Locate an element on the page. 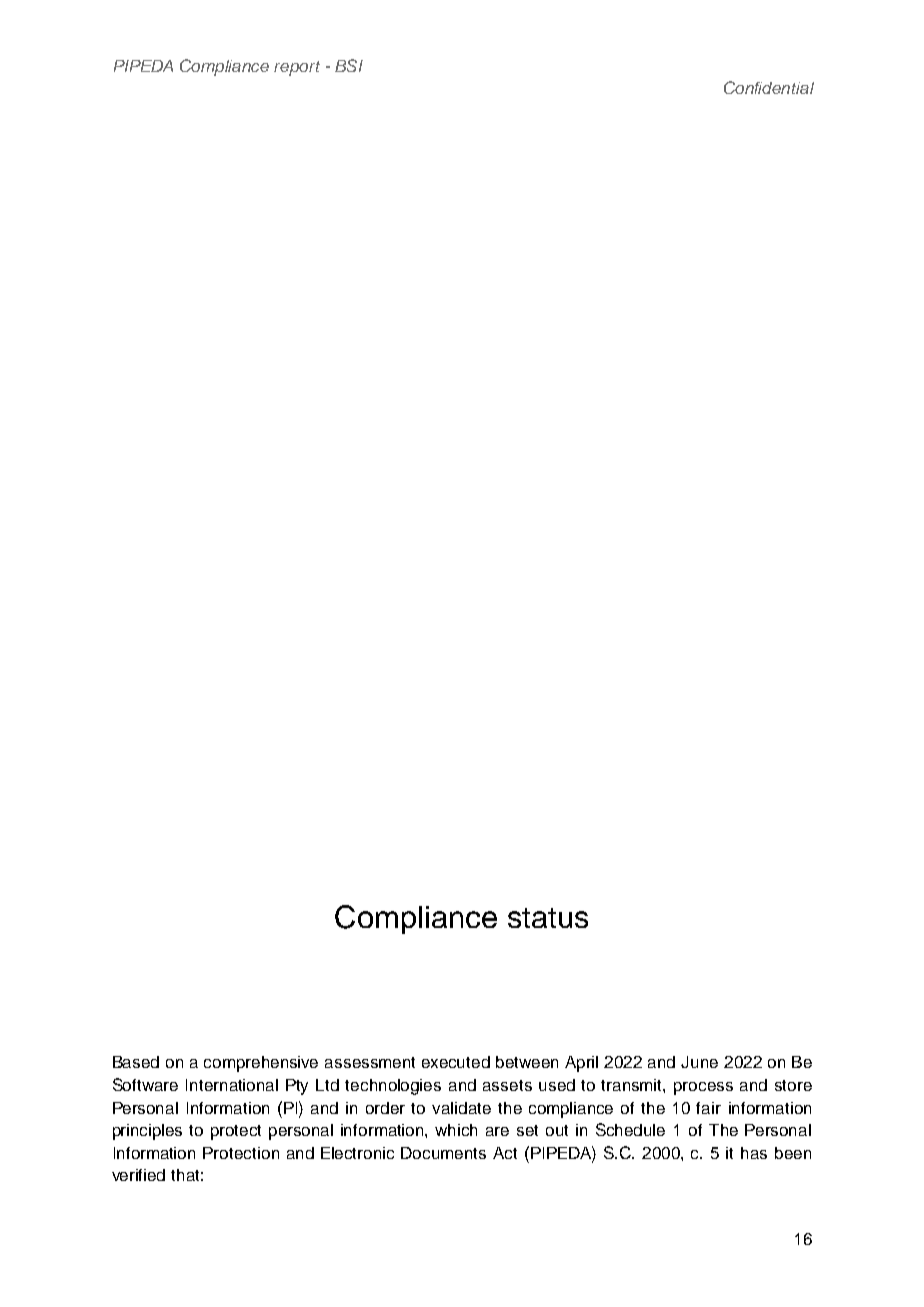  June is located at coordinates (699, 1062).
